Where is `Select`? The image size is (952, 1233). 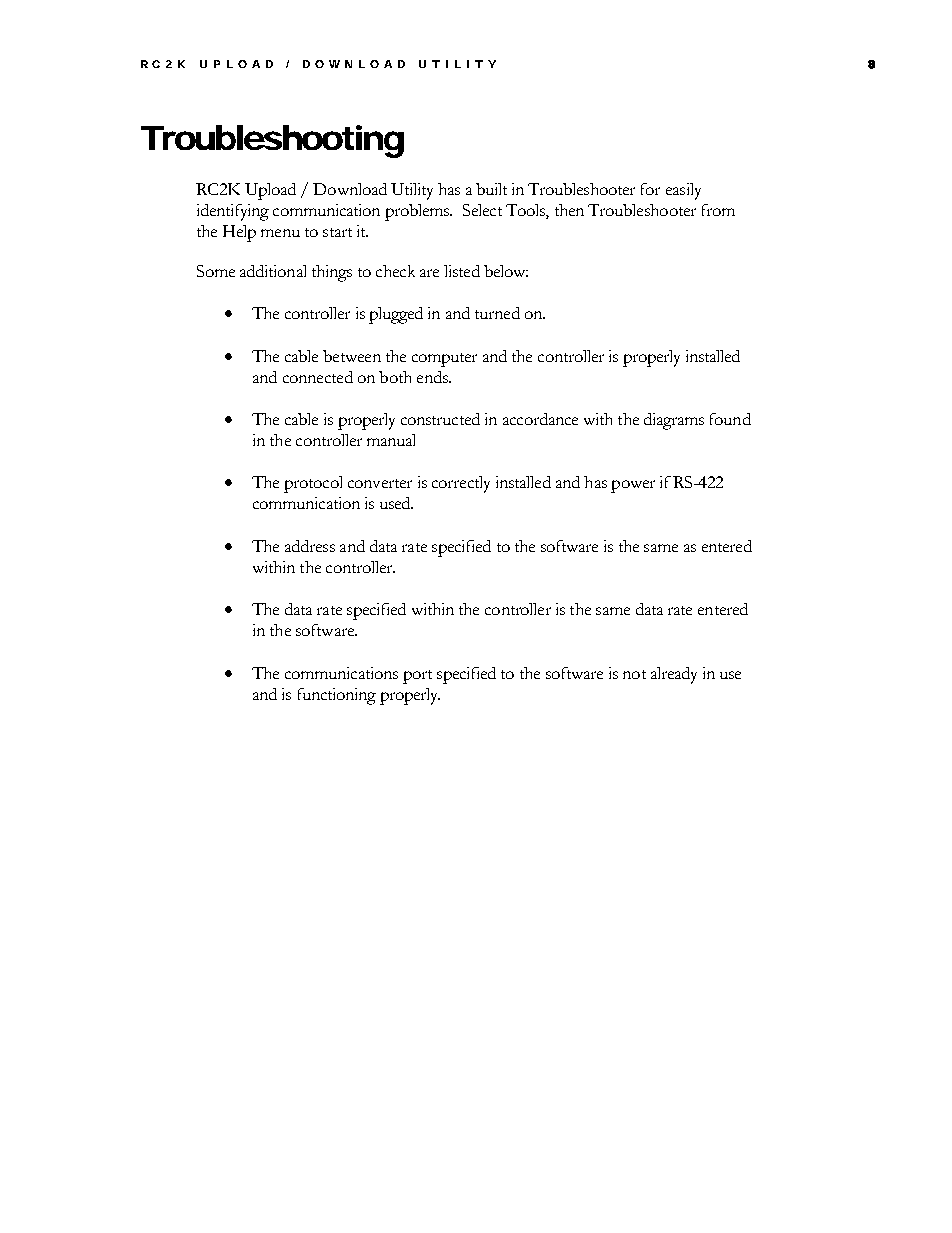 Select is located at coordinates (482, 210).
